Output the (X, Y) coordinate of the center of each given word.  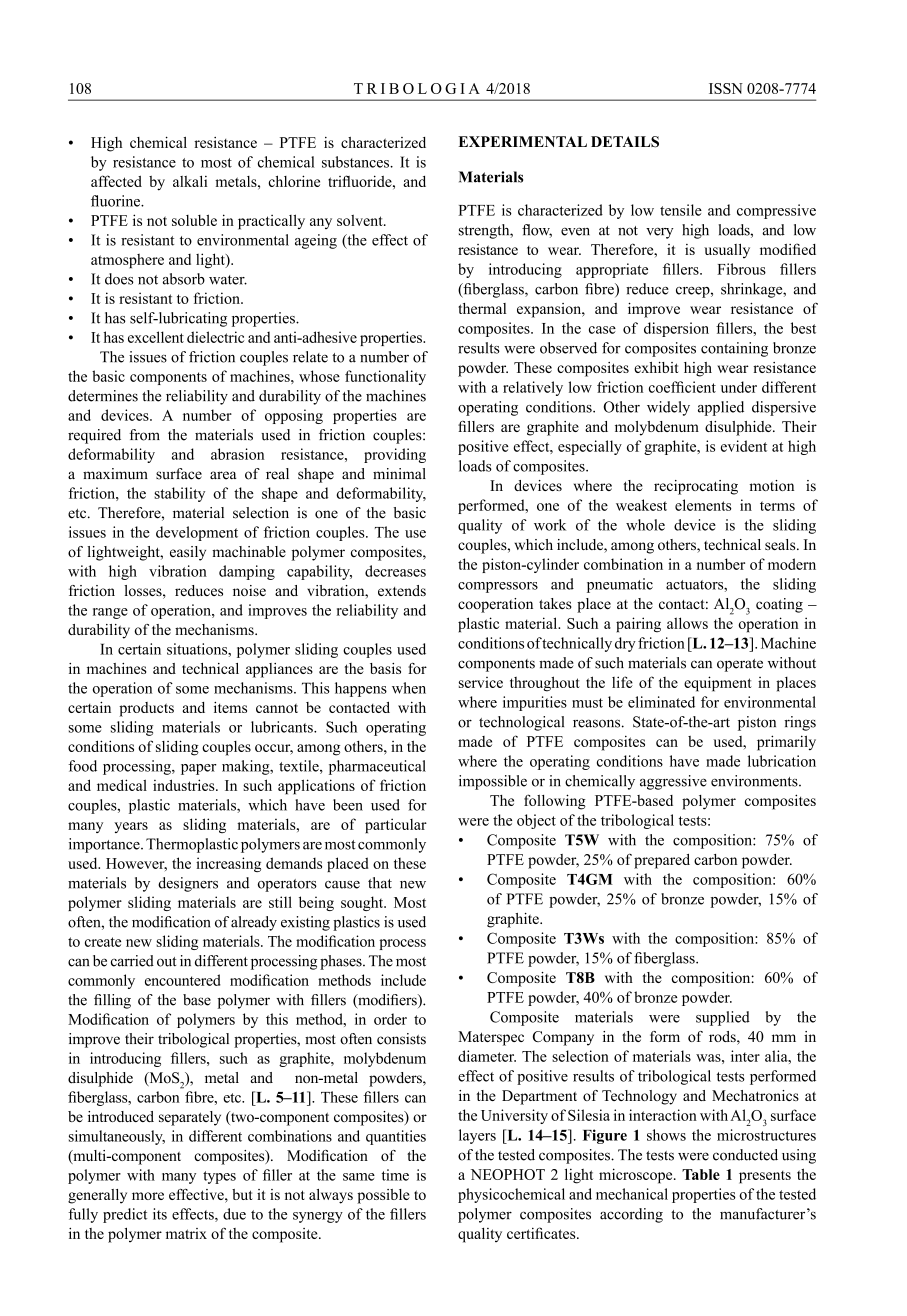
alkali (190, 181)
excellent (156, 337)
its (160, 1214)
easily (188, 553)
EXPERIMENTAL (523, 141)
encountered (183, 980)
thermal (482, 308)
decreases (395, 571)
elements (703, 505)
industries (185, 785)
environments (755, 781)
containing (734, 349)
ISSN (726, 88)
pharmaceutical (377, 767)
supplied (723, 1018)
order (390, 1019)
